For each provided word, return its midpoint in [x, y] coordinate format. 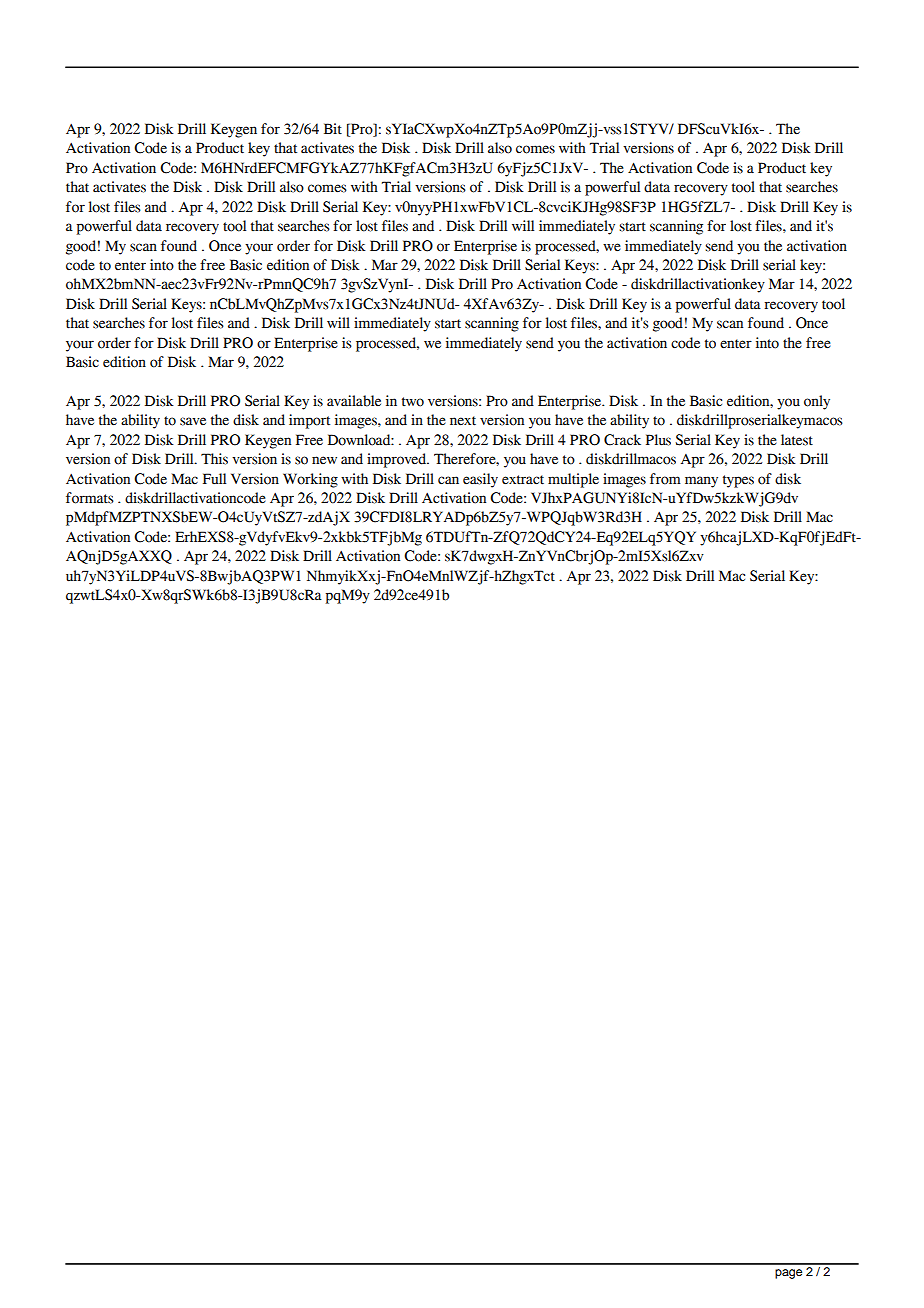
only [817, 402]
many [701, 482]
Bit [333, 128]
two [413, 402]
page [788, 1274]
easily [480, 480]
